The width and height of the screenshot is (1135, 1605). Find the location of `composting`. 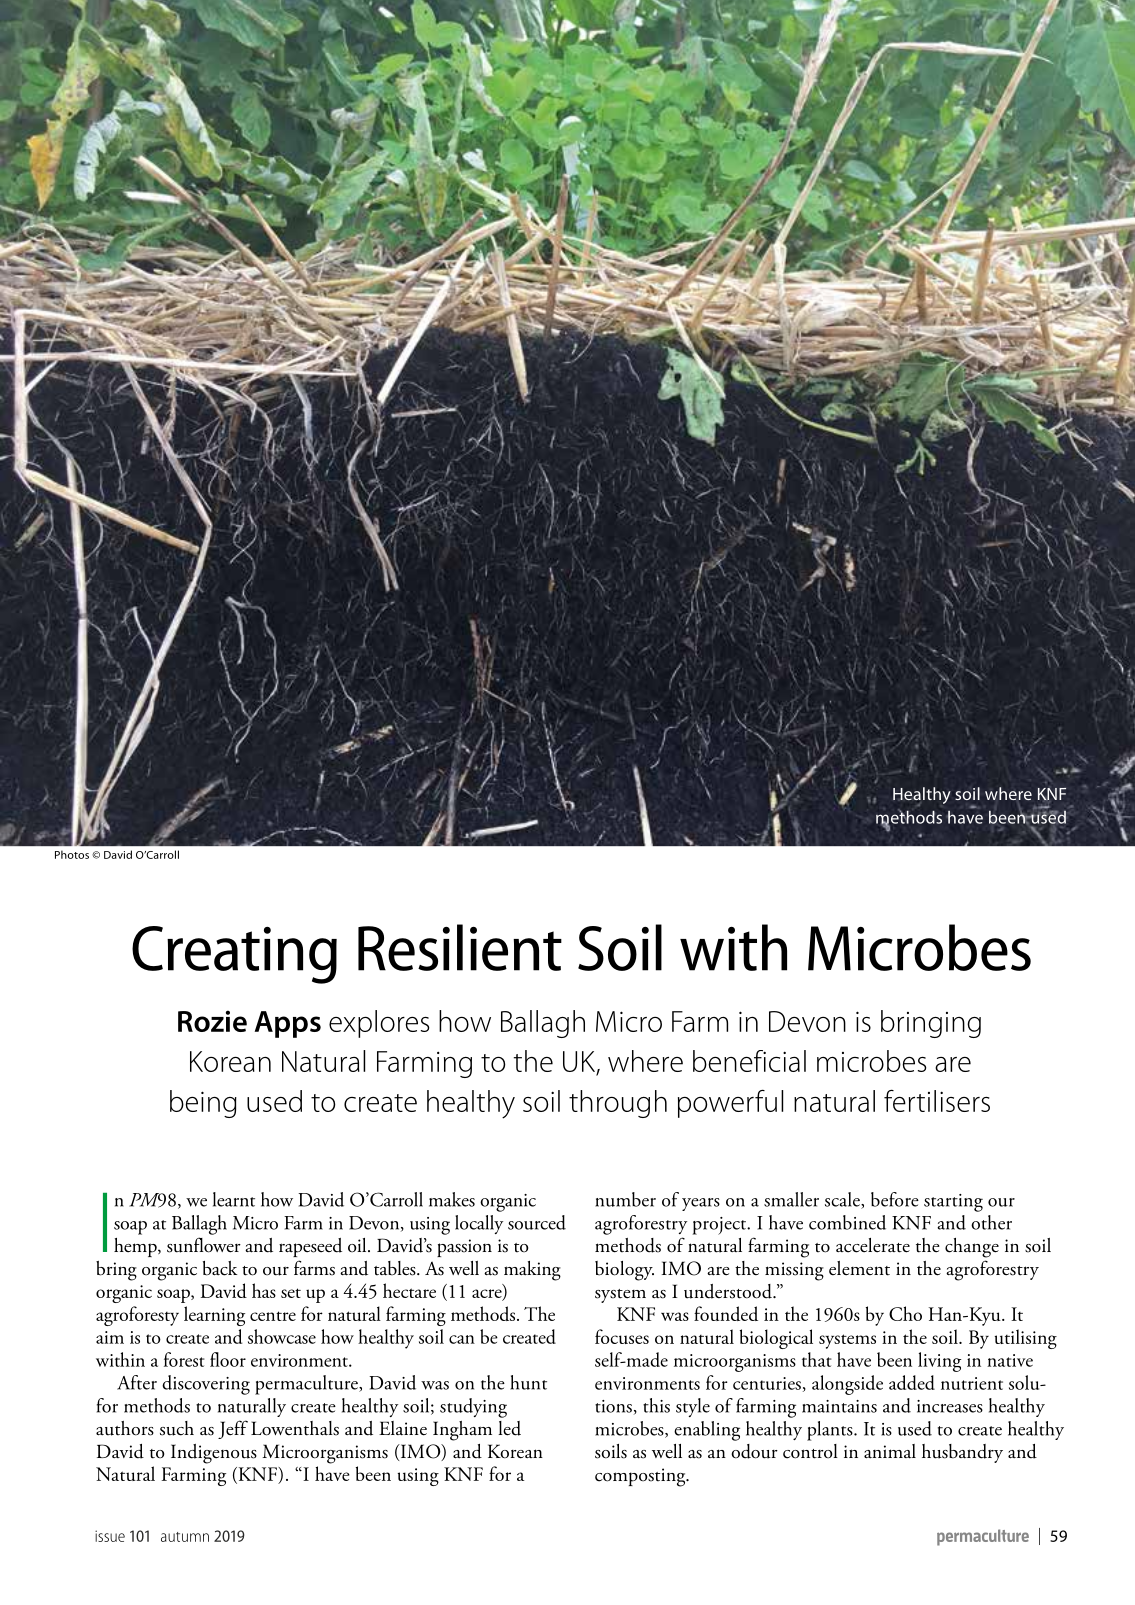

composting is located at coordinates (641, 1477).
